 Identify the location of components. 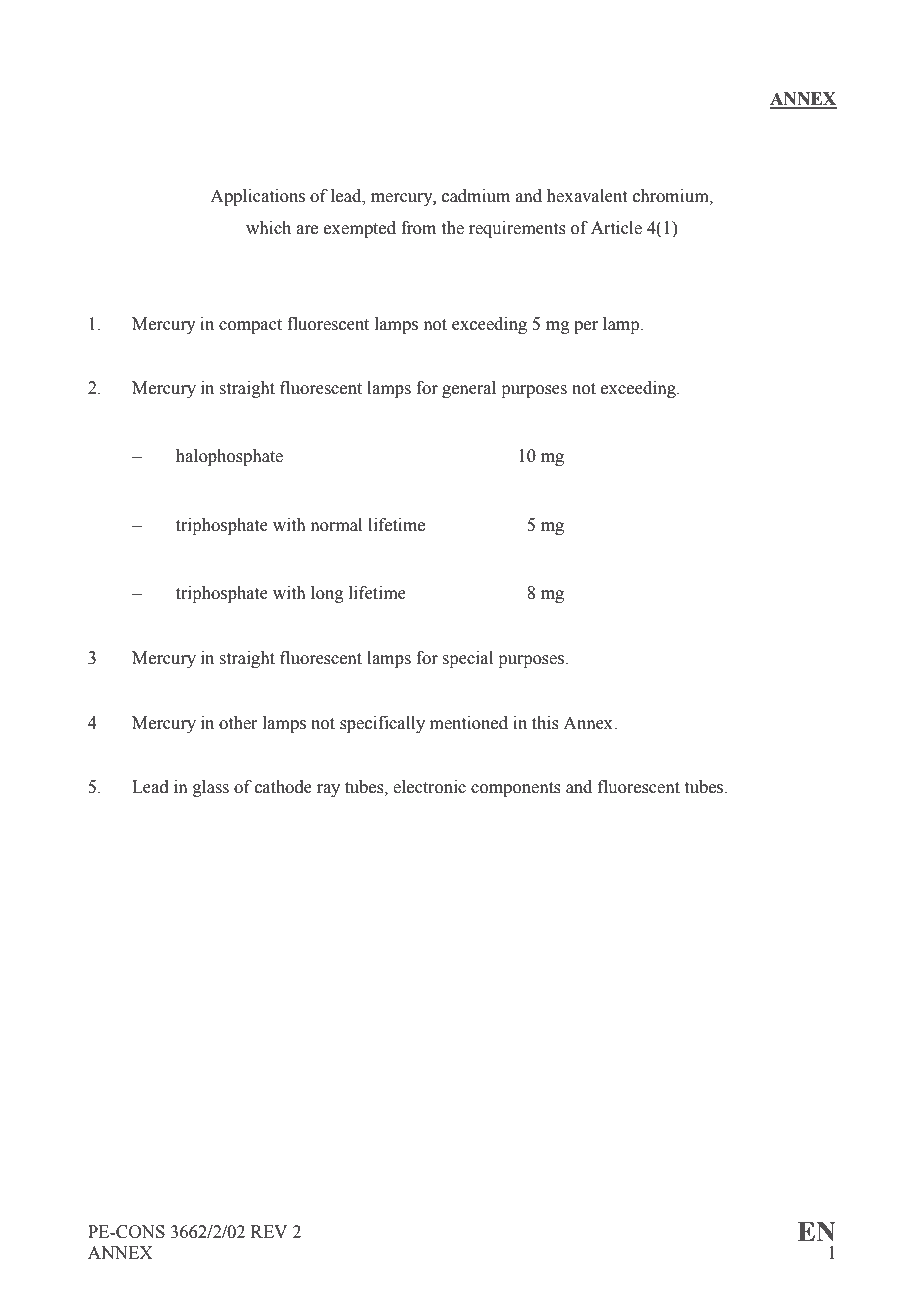
(516, 789).
